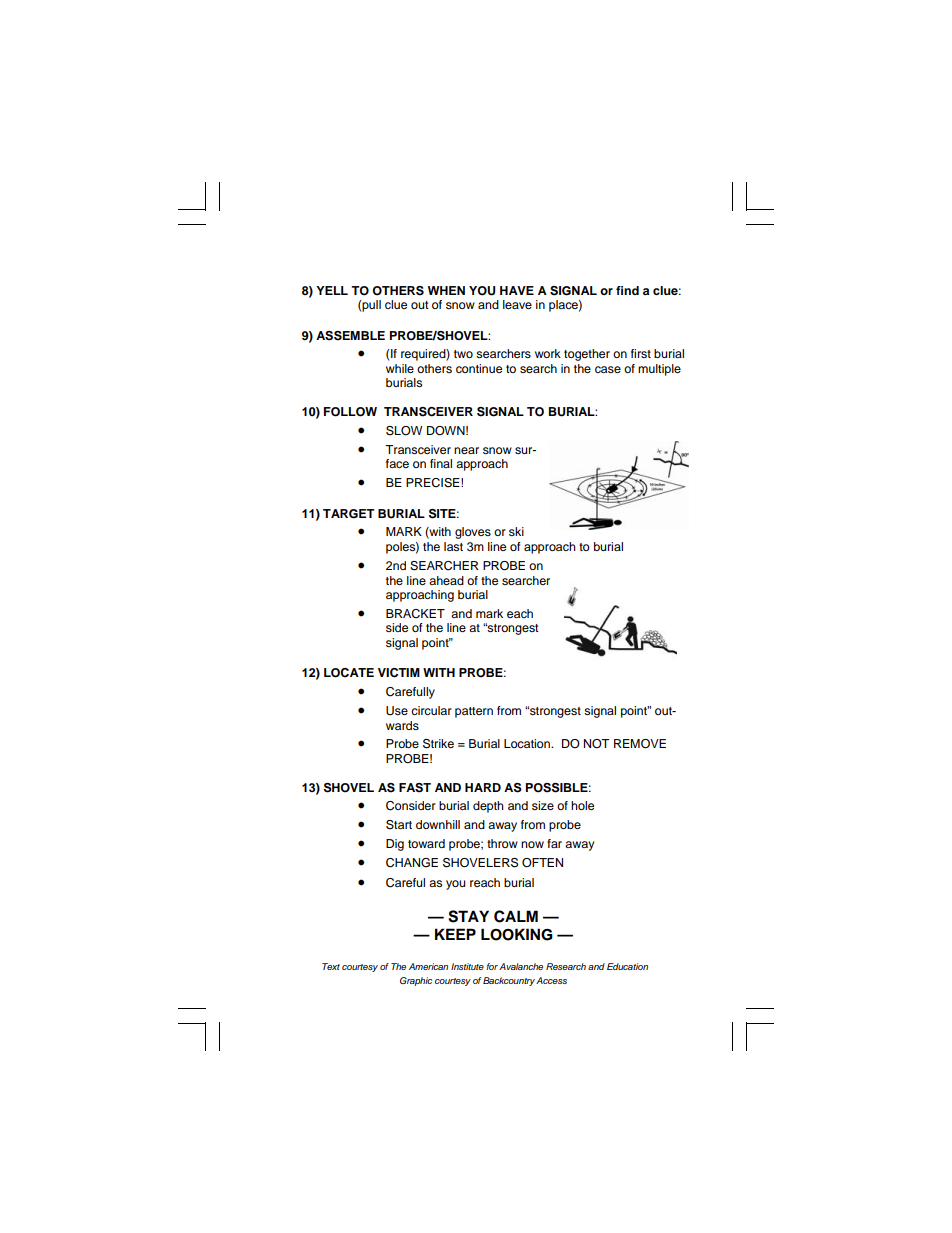  Describe the element at coordinates (627, 290) in the image. I see `find` at that location.
